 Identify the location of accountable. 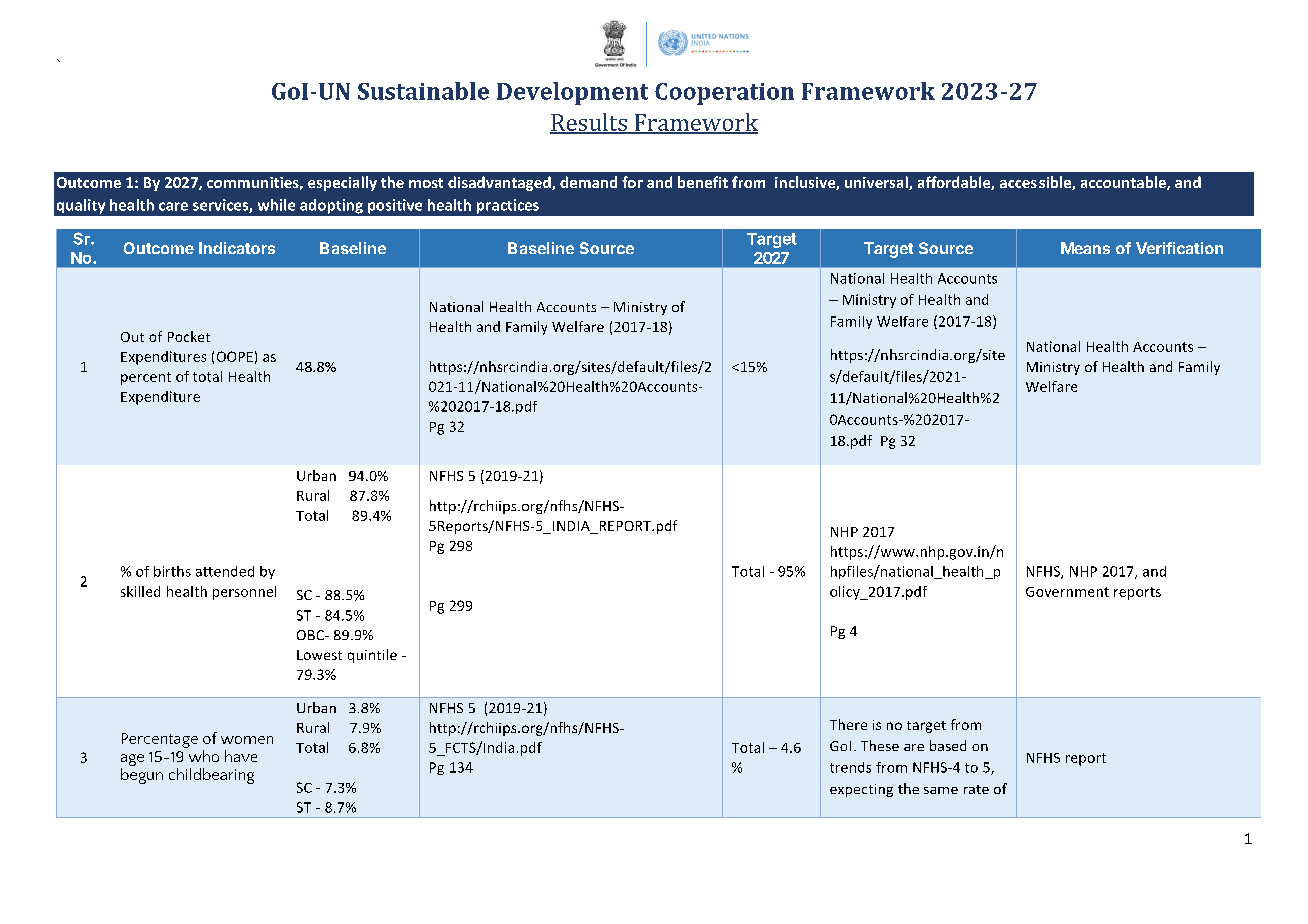
(1124, 183).
